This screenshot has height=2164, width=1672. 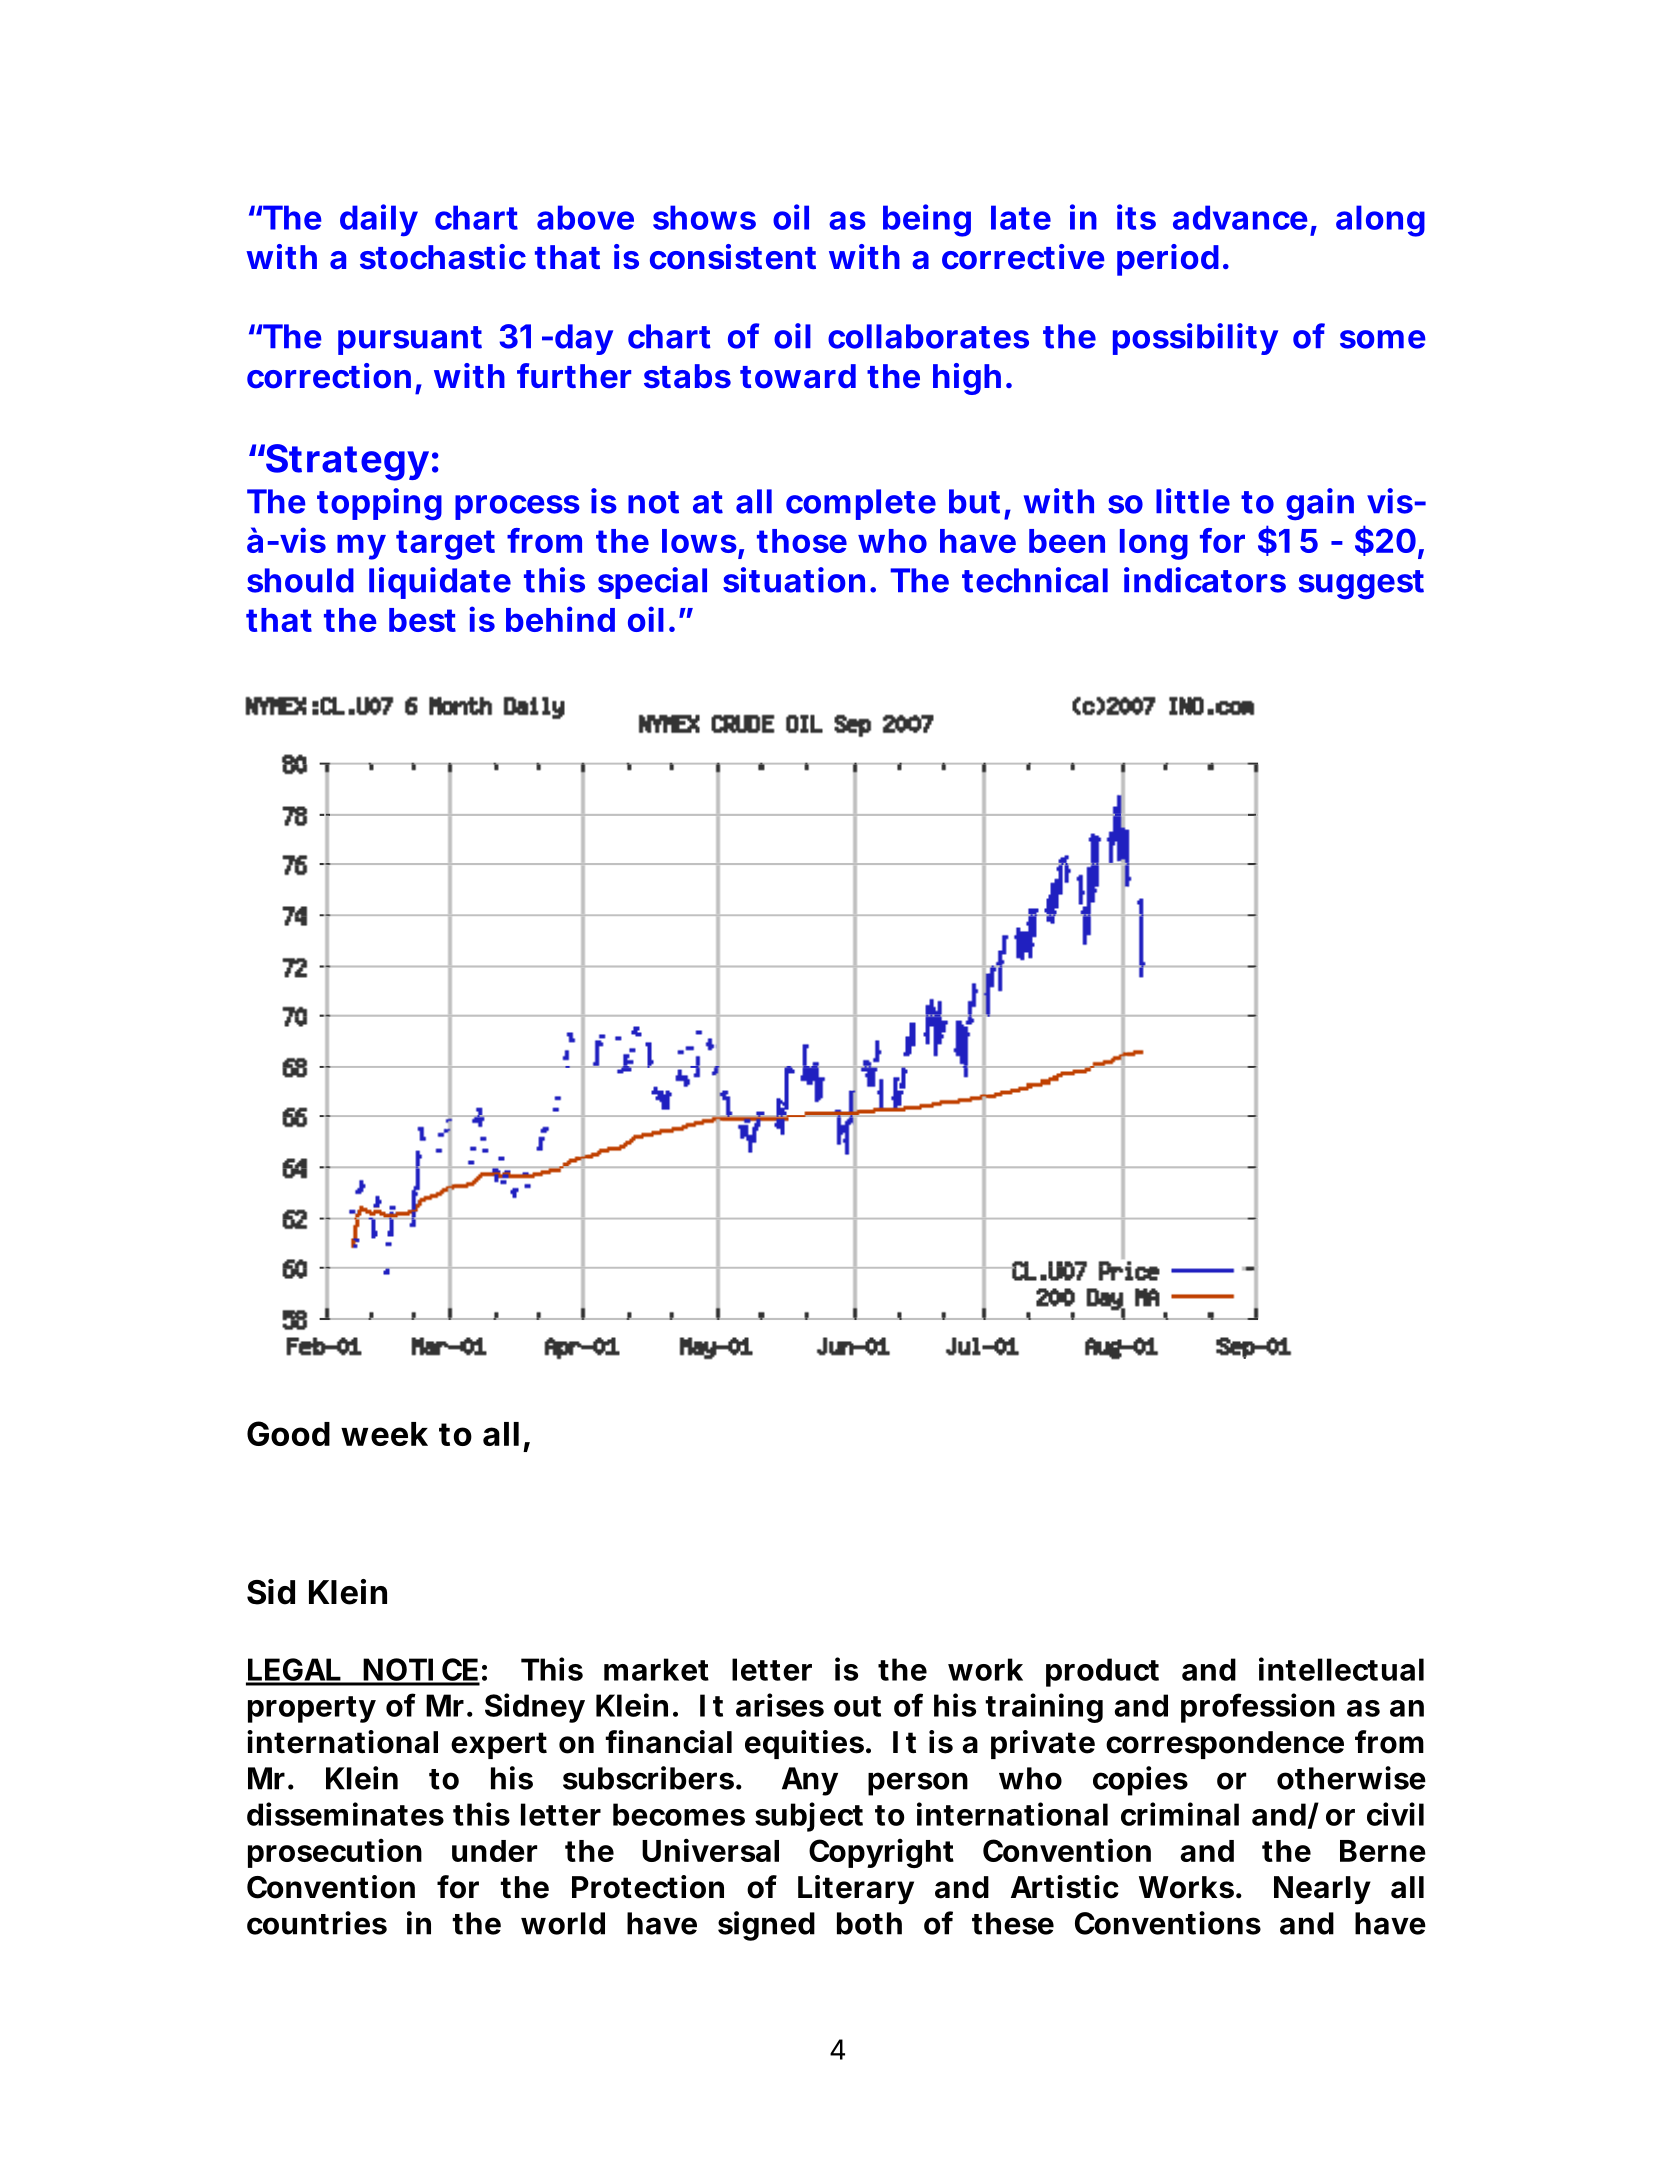 What do you see at coordinates (1240, 217) in the screenshot?
I see `advance` at bounding box center [1240, 217].
